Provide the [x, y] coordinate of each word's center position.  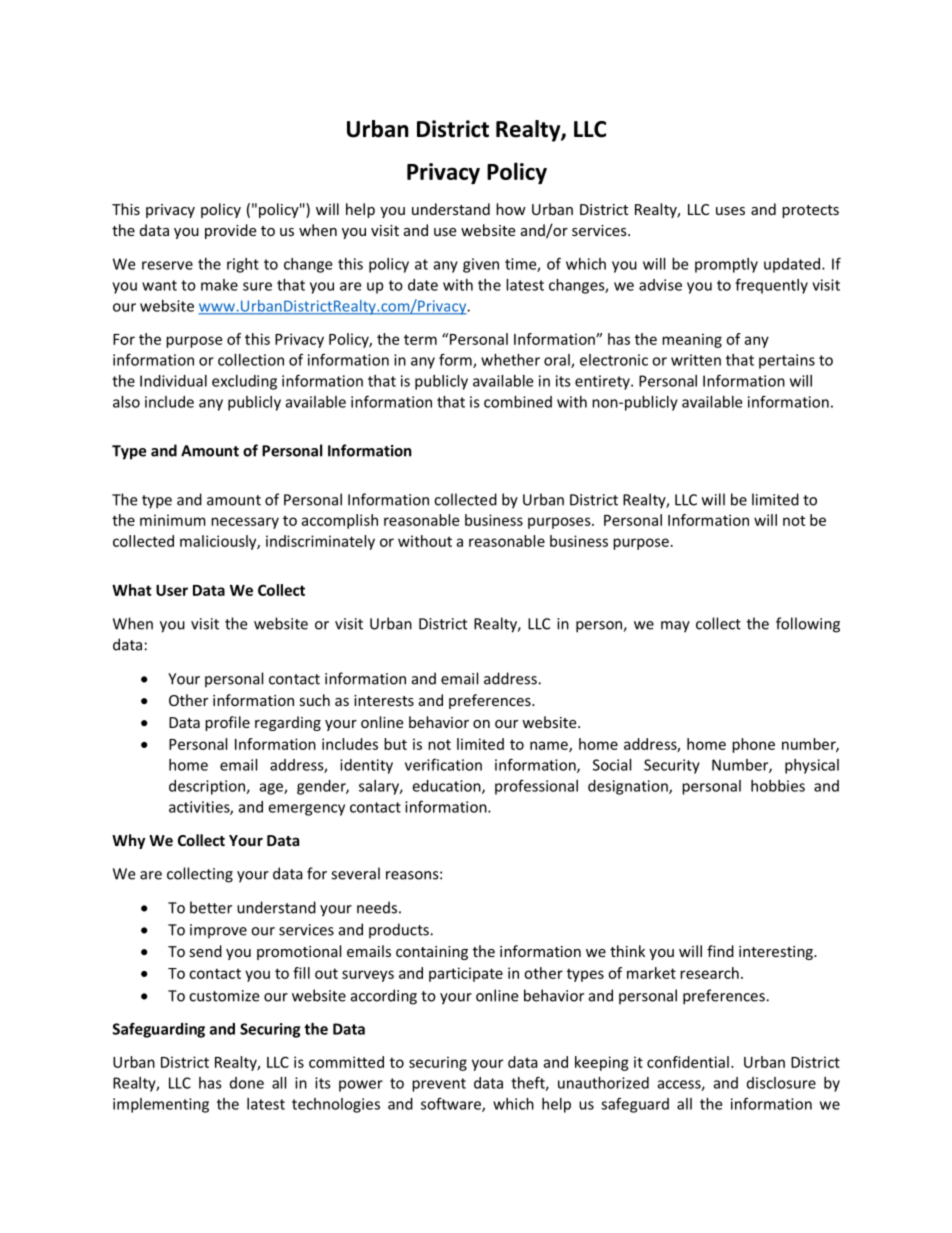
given [481, 265]
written [696, 360]
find [720, 951]
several [355, 873]
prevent [439, 1085]
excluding [244, 382]
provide [230, 231]
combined [518, 402]
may [675, 627]
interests [384, 700]
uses [730, 211]
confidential [688, 1062]
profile [227, 723]
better [211, 907]
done [247, 1083]
